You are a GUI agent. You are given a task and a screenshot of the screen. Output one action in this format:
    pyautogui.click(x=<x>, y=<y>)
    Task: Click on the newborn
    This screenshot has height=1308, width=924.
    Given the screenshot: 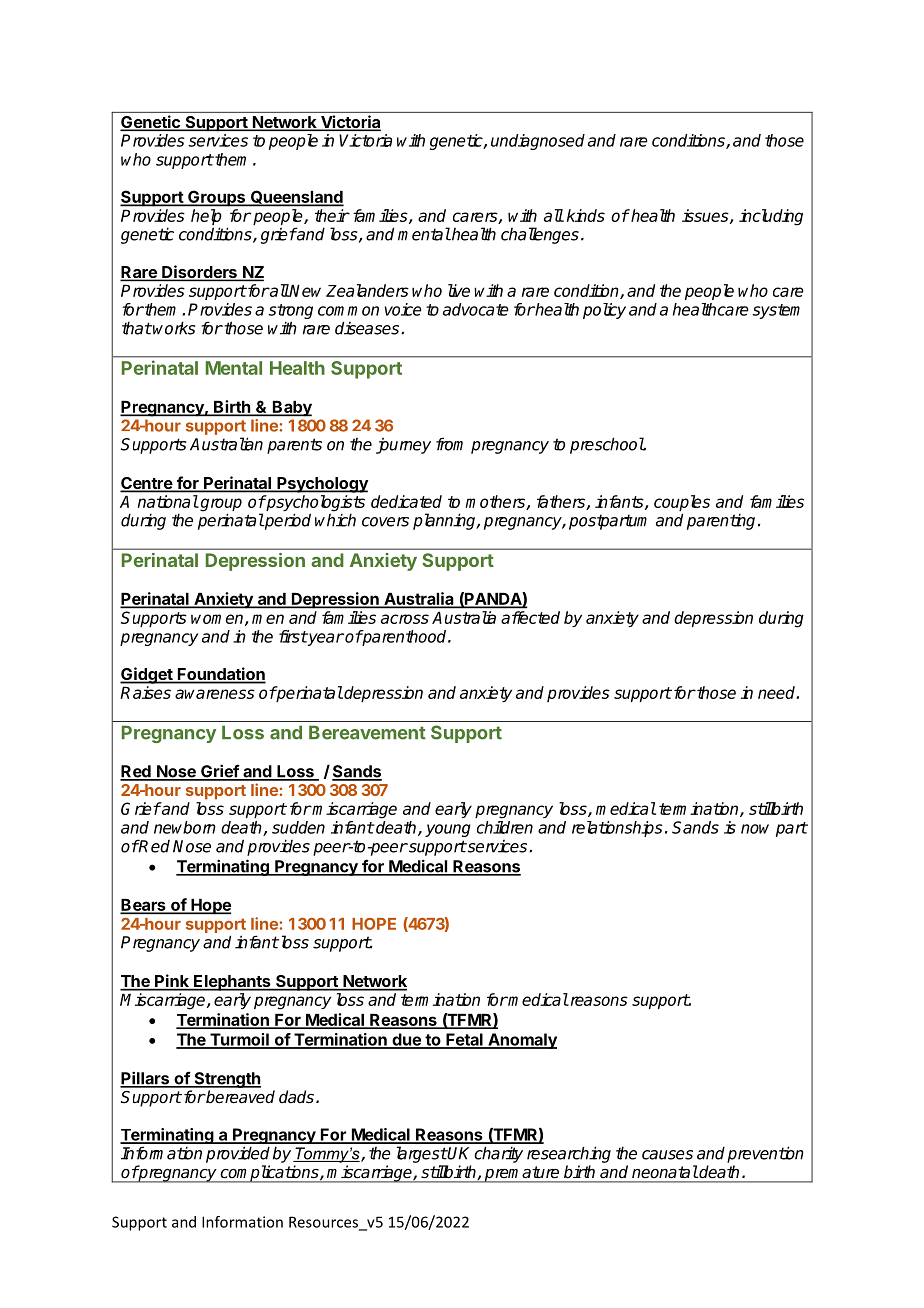 What is the action you would take?
    pyautogui.click(x=185, y=827)
